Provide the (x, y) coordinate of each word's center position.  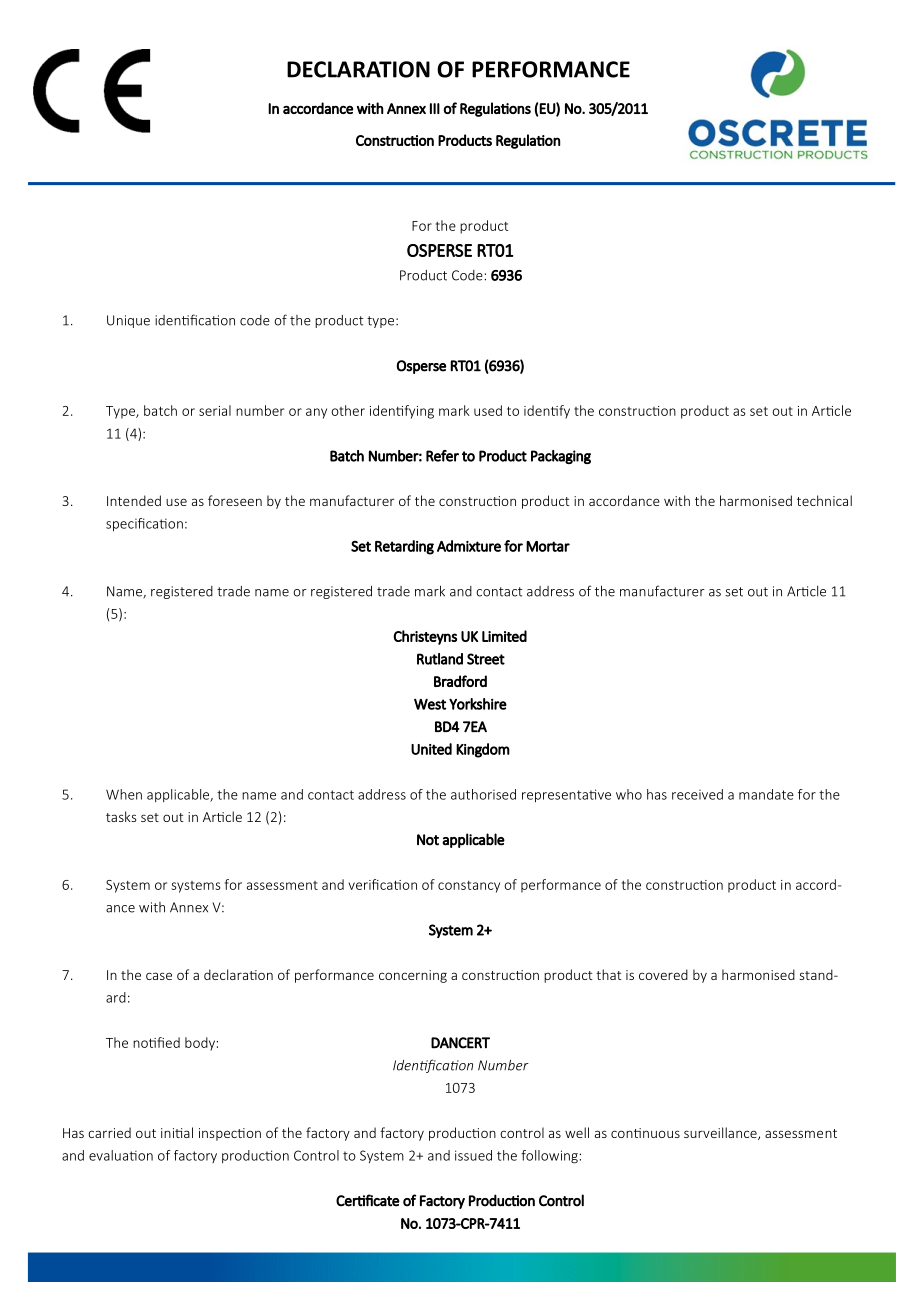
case (159, 976)
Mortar (548, 546)
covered (663, 974)
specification (144, 525)
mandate (766, 794)
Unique (128, 321)
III (435, 108)
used (488, 410)
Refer (442, 456)
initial (177, 1132)
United (431, 749)
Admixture (469, 546)
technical (824, 500)
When (124, 794)
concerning (413, 976)
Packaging (561, 457)
